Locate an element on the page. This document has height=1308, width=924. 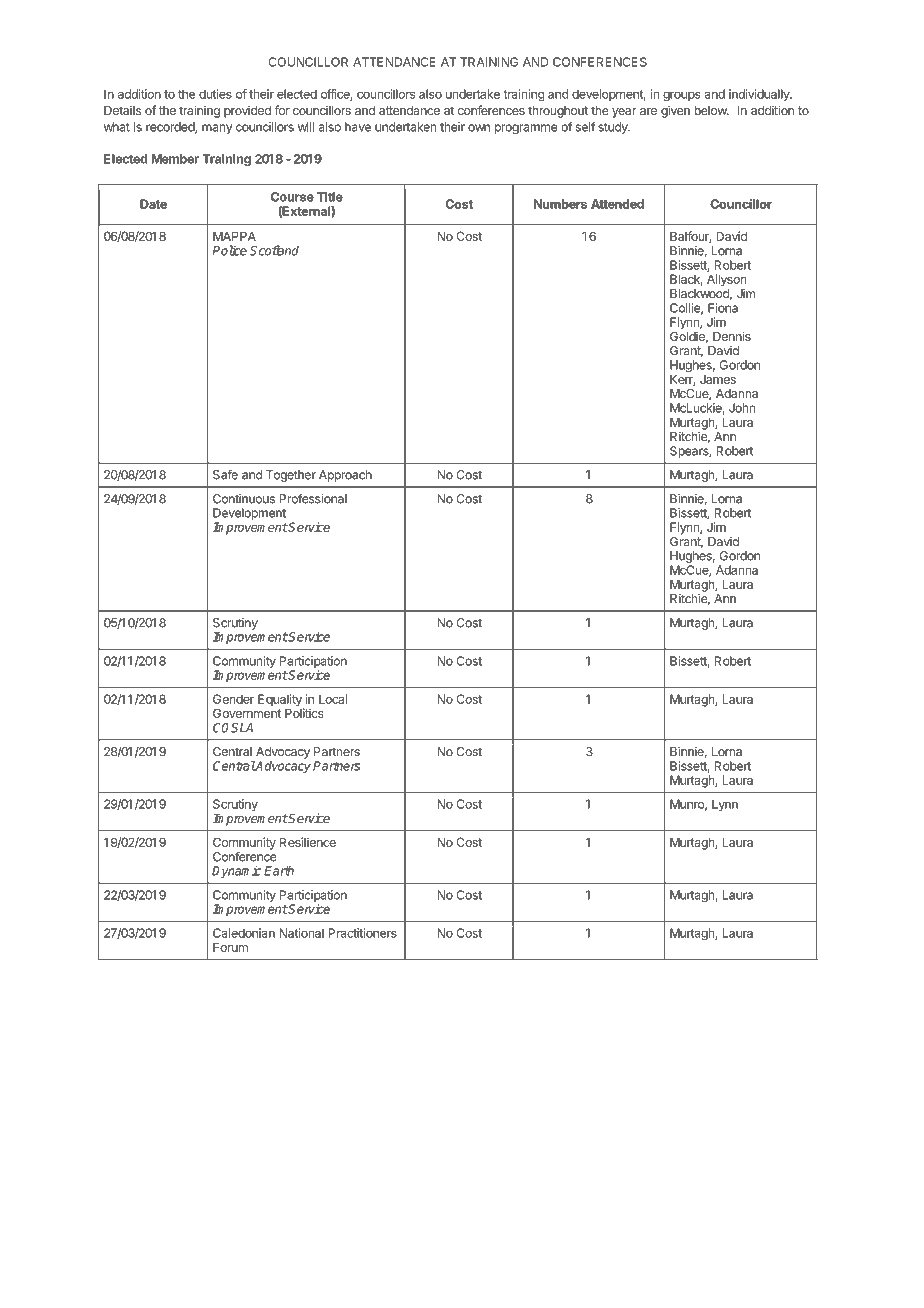
Caledonian is located at coordinates (244, 933).
